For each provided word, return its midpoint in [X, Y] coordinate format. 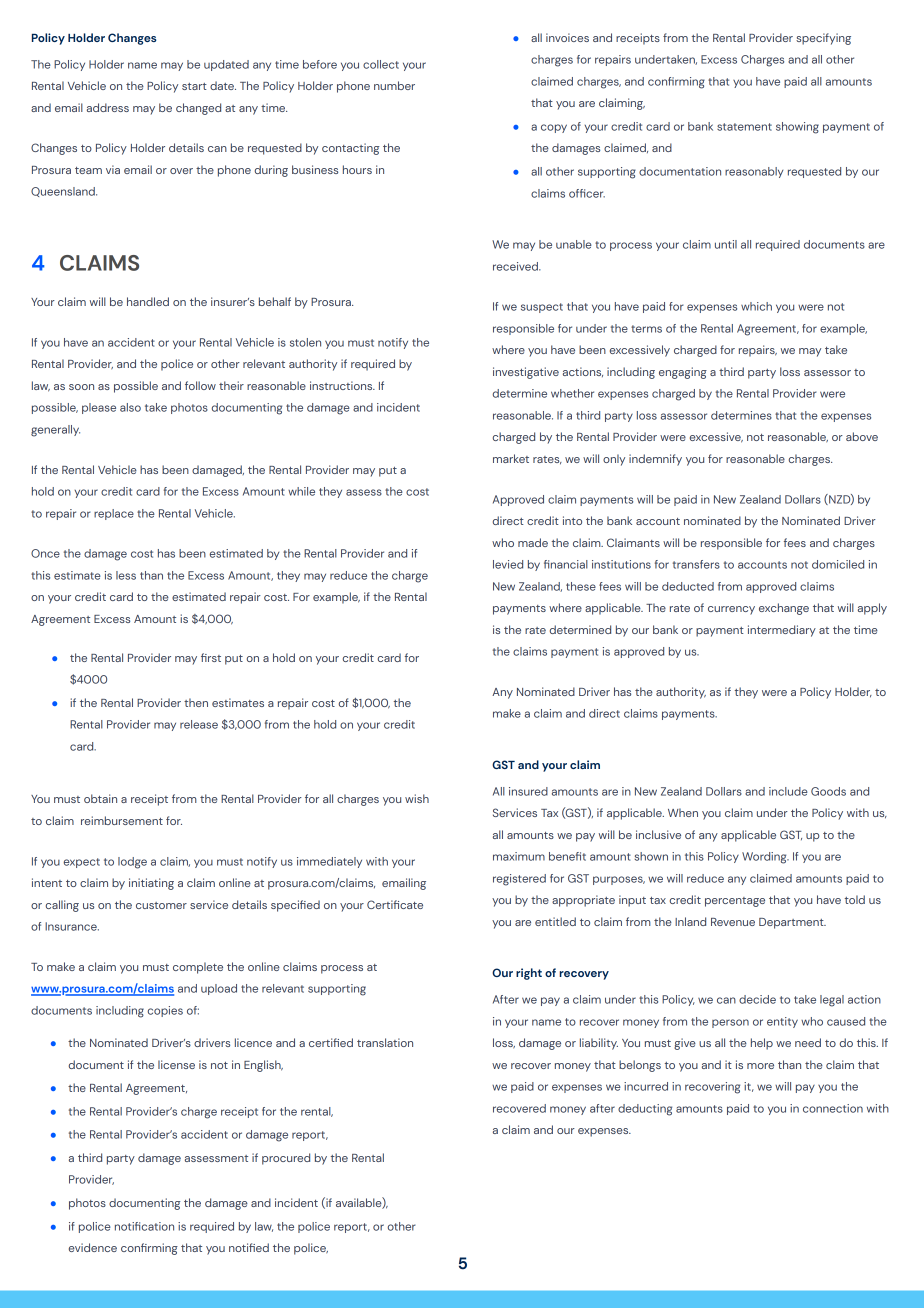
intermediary [782, 631]
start [194, 86]
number [394, 85]
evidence [93, 1247]
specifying [823, 39]
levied [508, 564]
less [126, 575]
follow [200, 385]
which [756, 306]
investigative [526, 373]
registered [519, 880]
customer [161, 905]
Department [792, 923]
